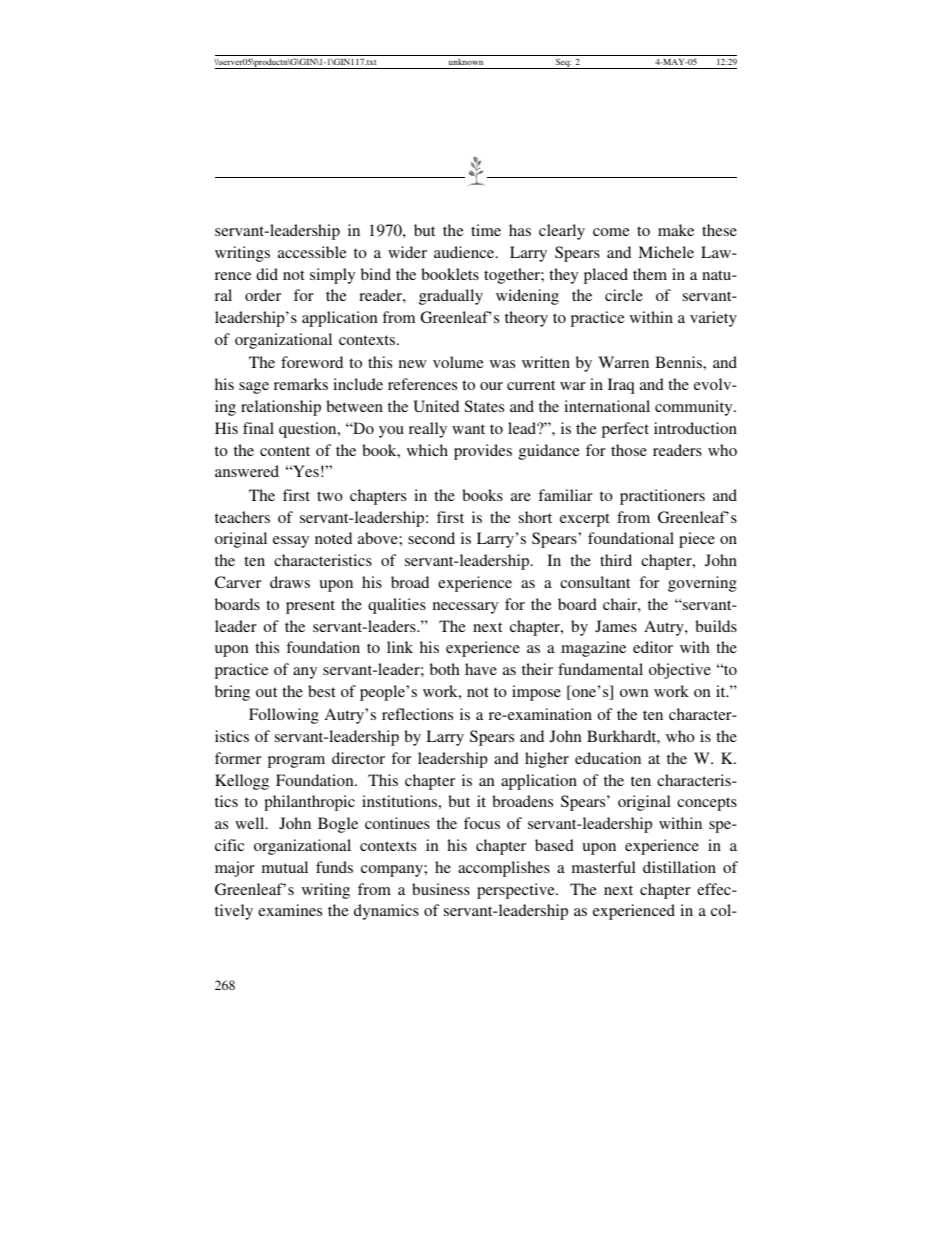  I want to click on mutual, so click(285, 867).
